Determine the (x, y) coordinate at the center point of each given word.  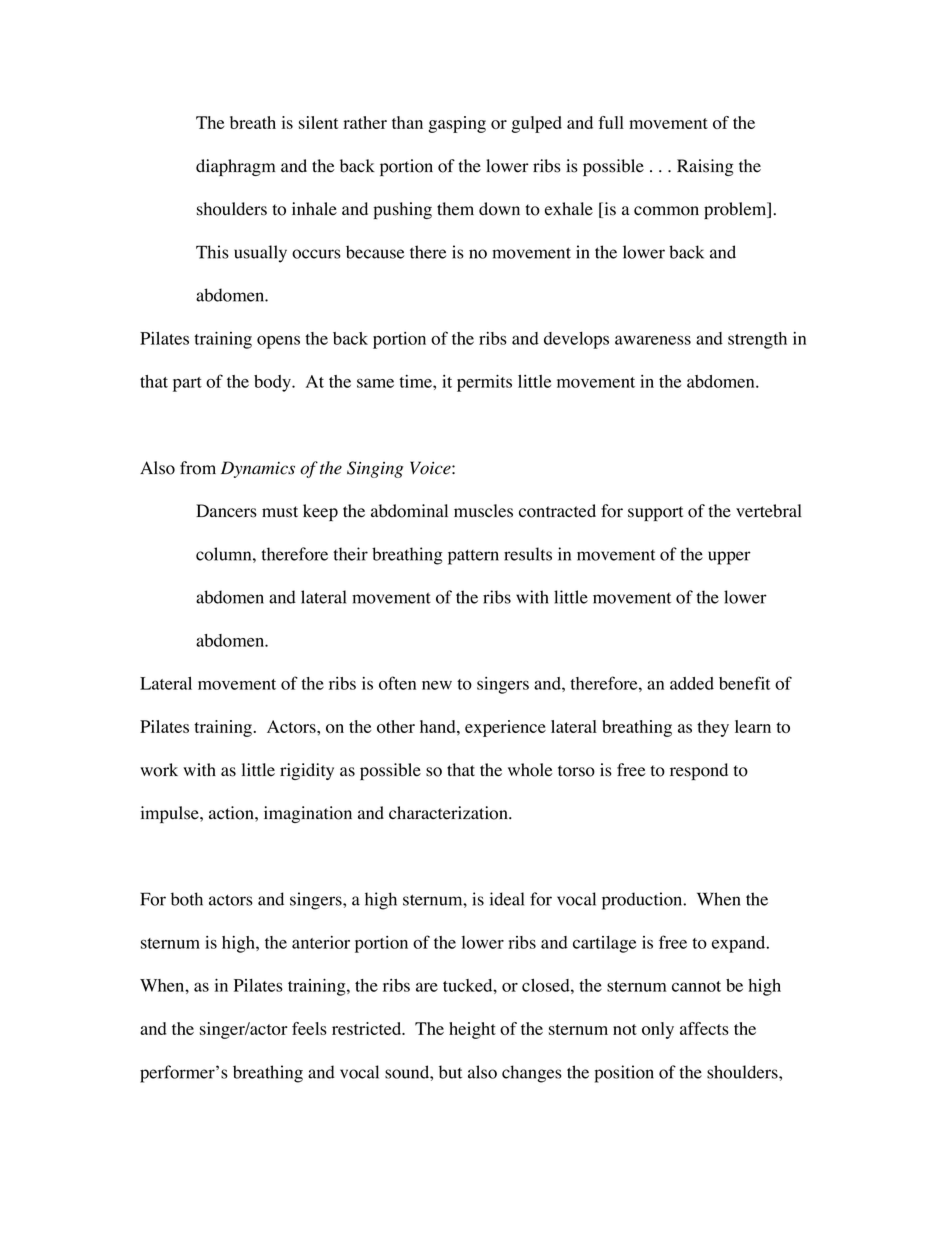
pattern (473, 557)
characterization (449, 813)
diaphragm (235, 167)
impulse (171, 814)
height (472, 1030)
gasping (457, 124)
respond (699, 771)
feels (309, 1028)
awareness (653, 340)
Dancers (226, 511)
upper (729, 558)
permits (484, 383)
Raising (705, 167)
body (273, 383)
